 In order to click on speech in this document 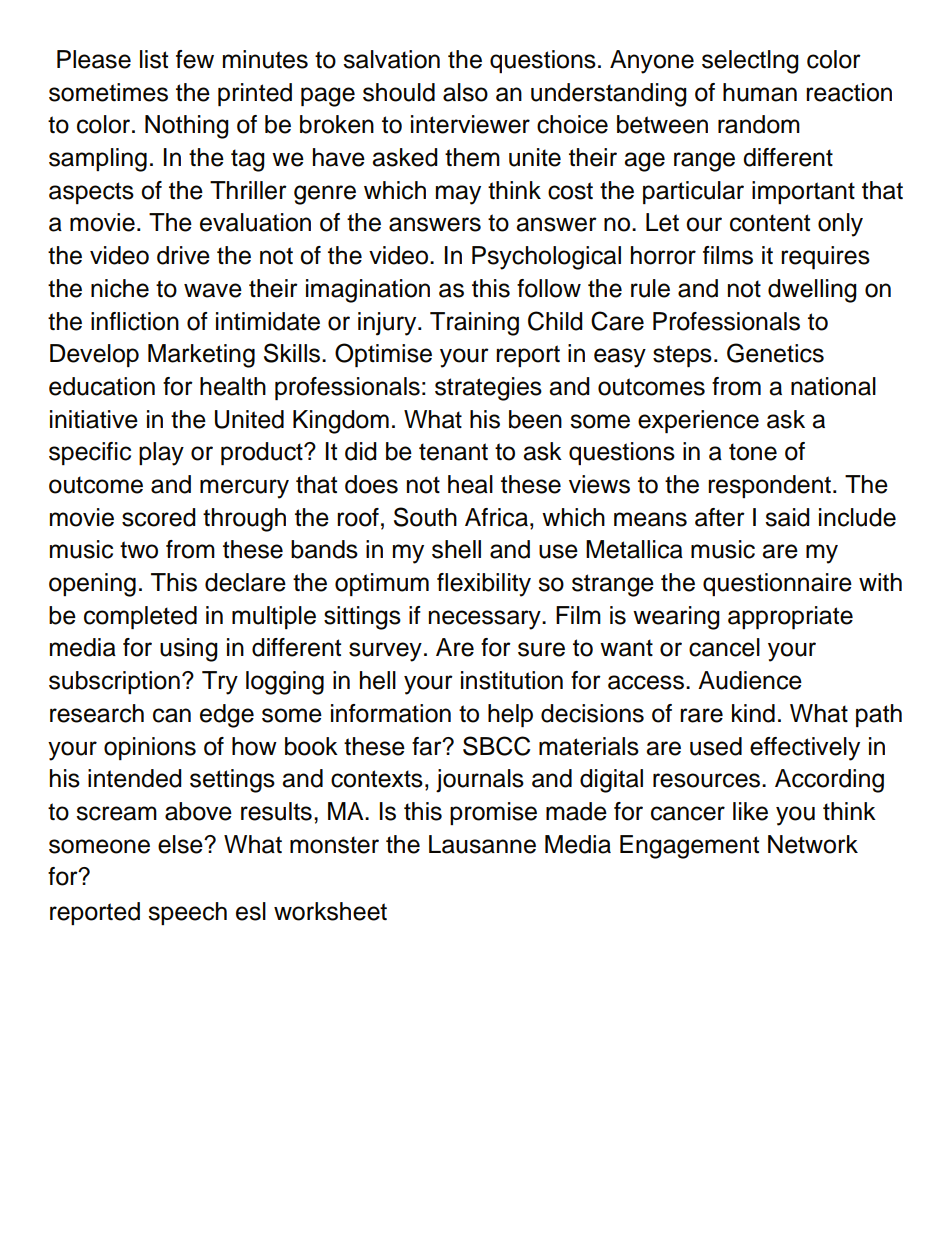, I will do `click(187, 913)`.
